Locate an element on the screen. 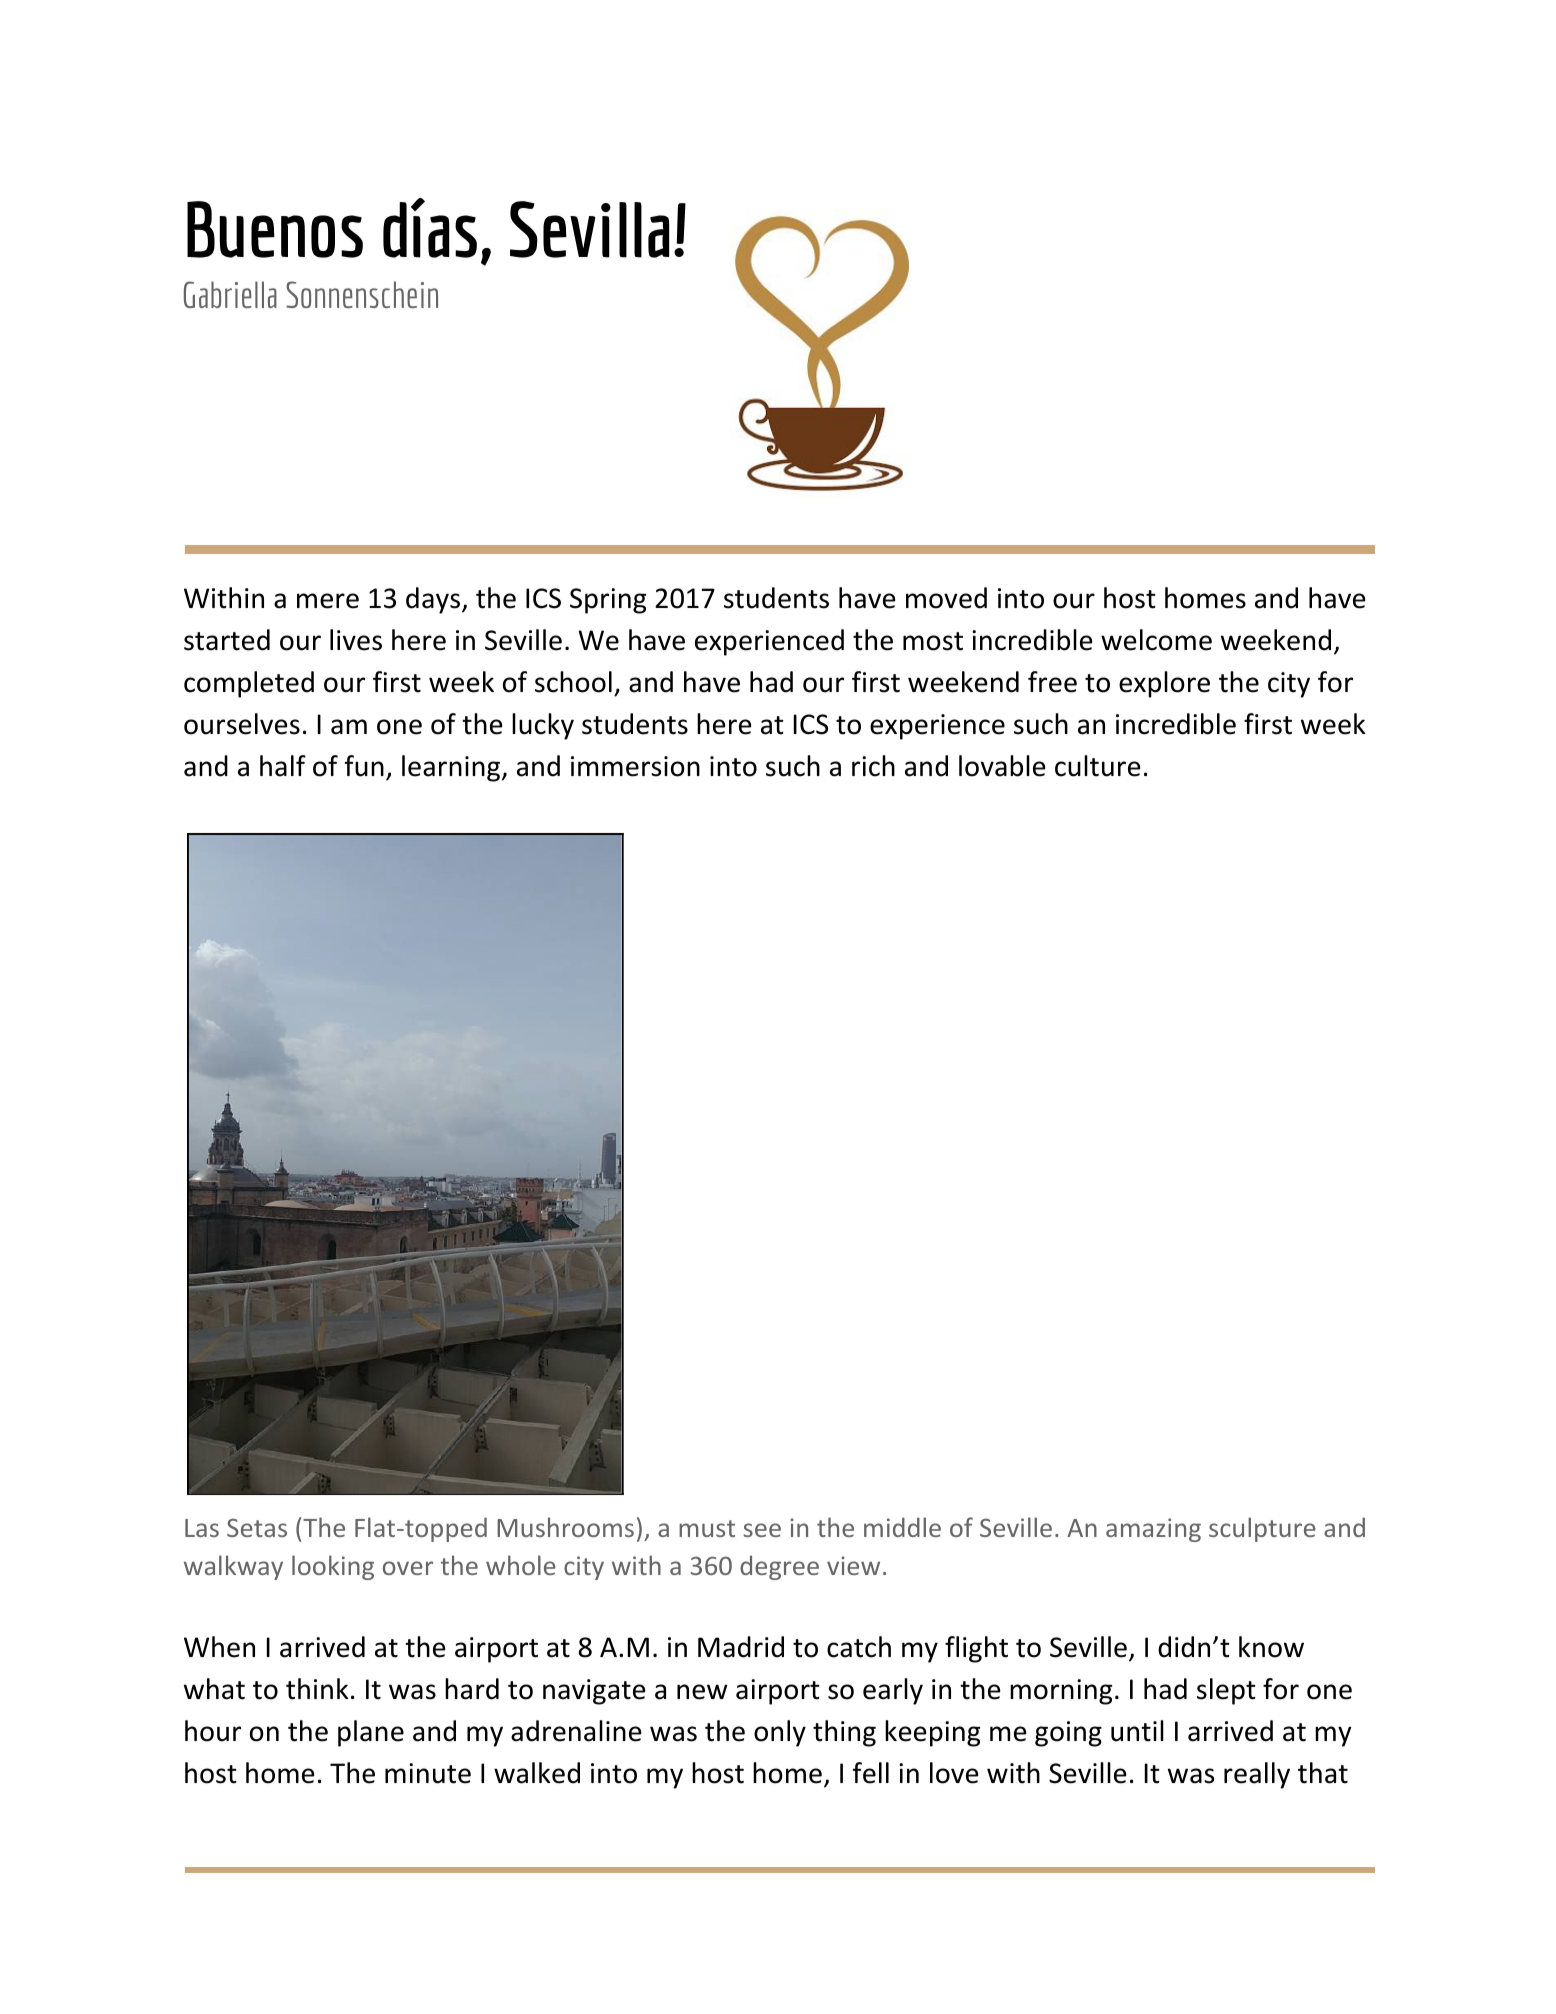  Las is located at coordinates (202, 1528).
